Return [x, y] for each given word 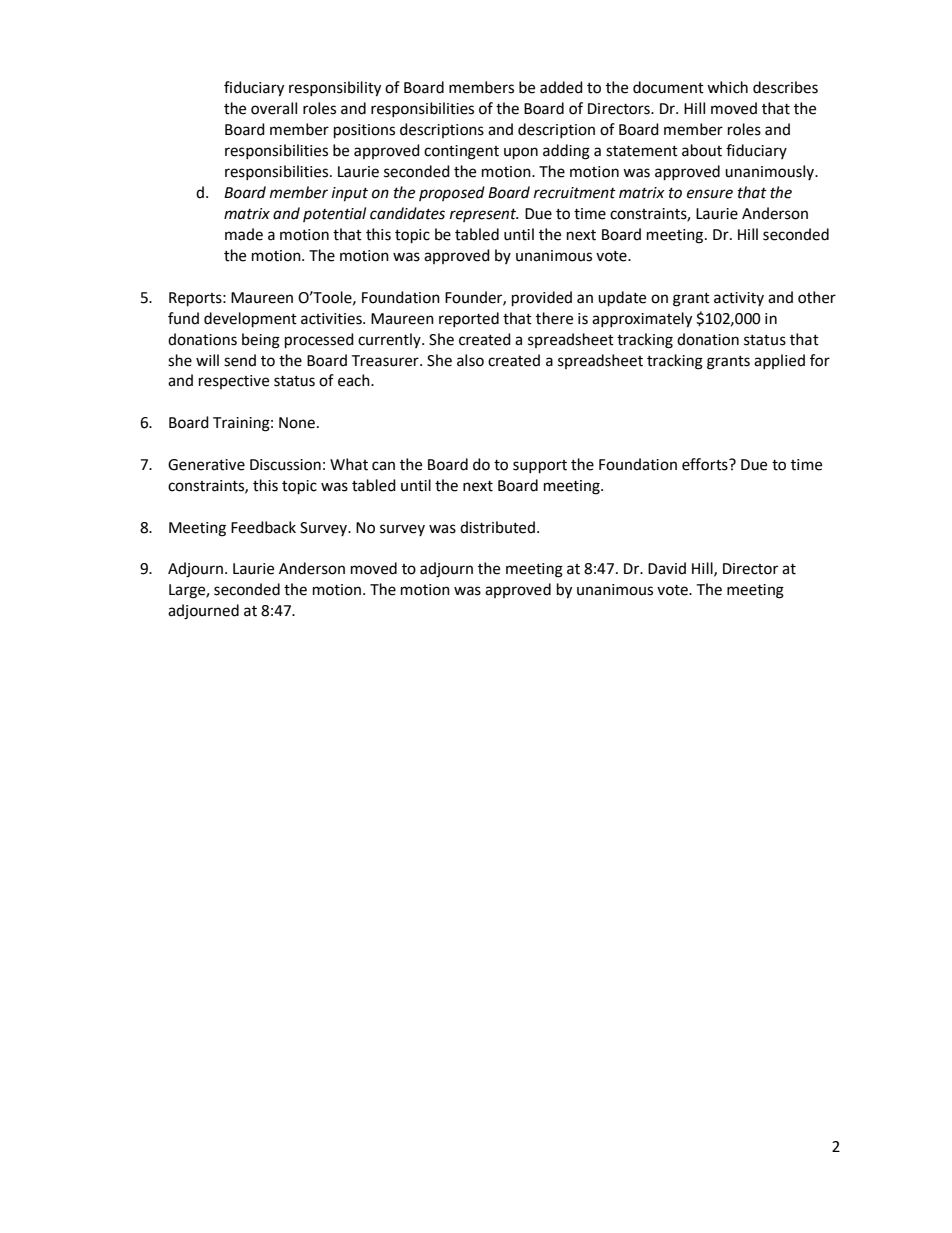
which [727, 87]
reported [469, 319]
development [250, 320]
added [561, 87]
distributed [497, 527]
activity [739, 299]
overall [274, 108]
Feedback [263, 527]
